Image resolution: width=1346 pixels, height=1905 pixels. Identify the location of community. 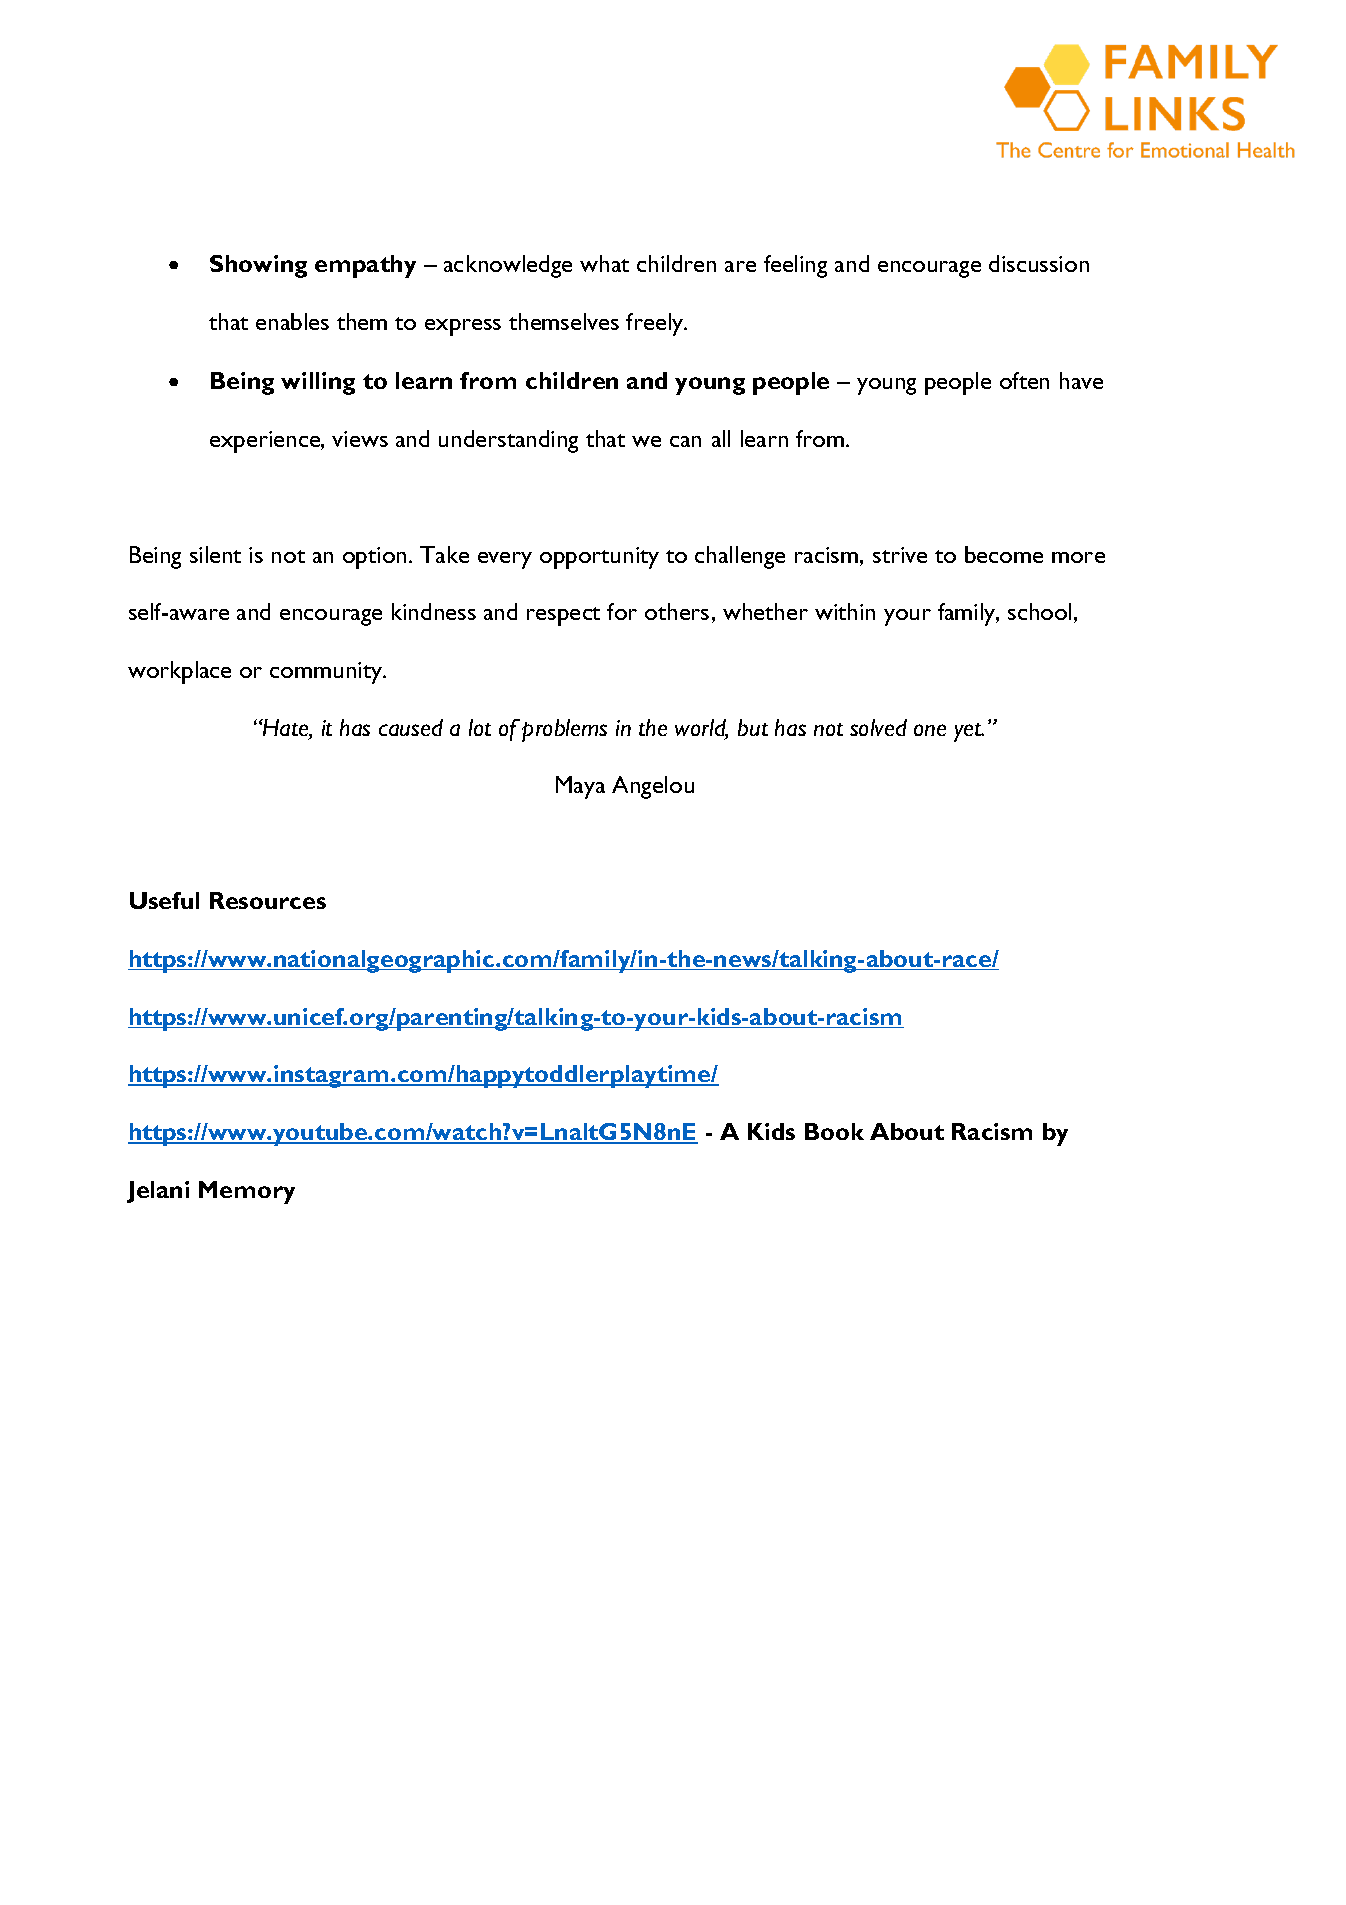
(327, 673).
